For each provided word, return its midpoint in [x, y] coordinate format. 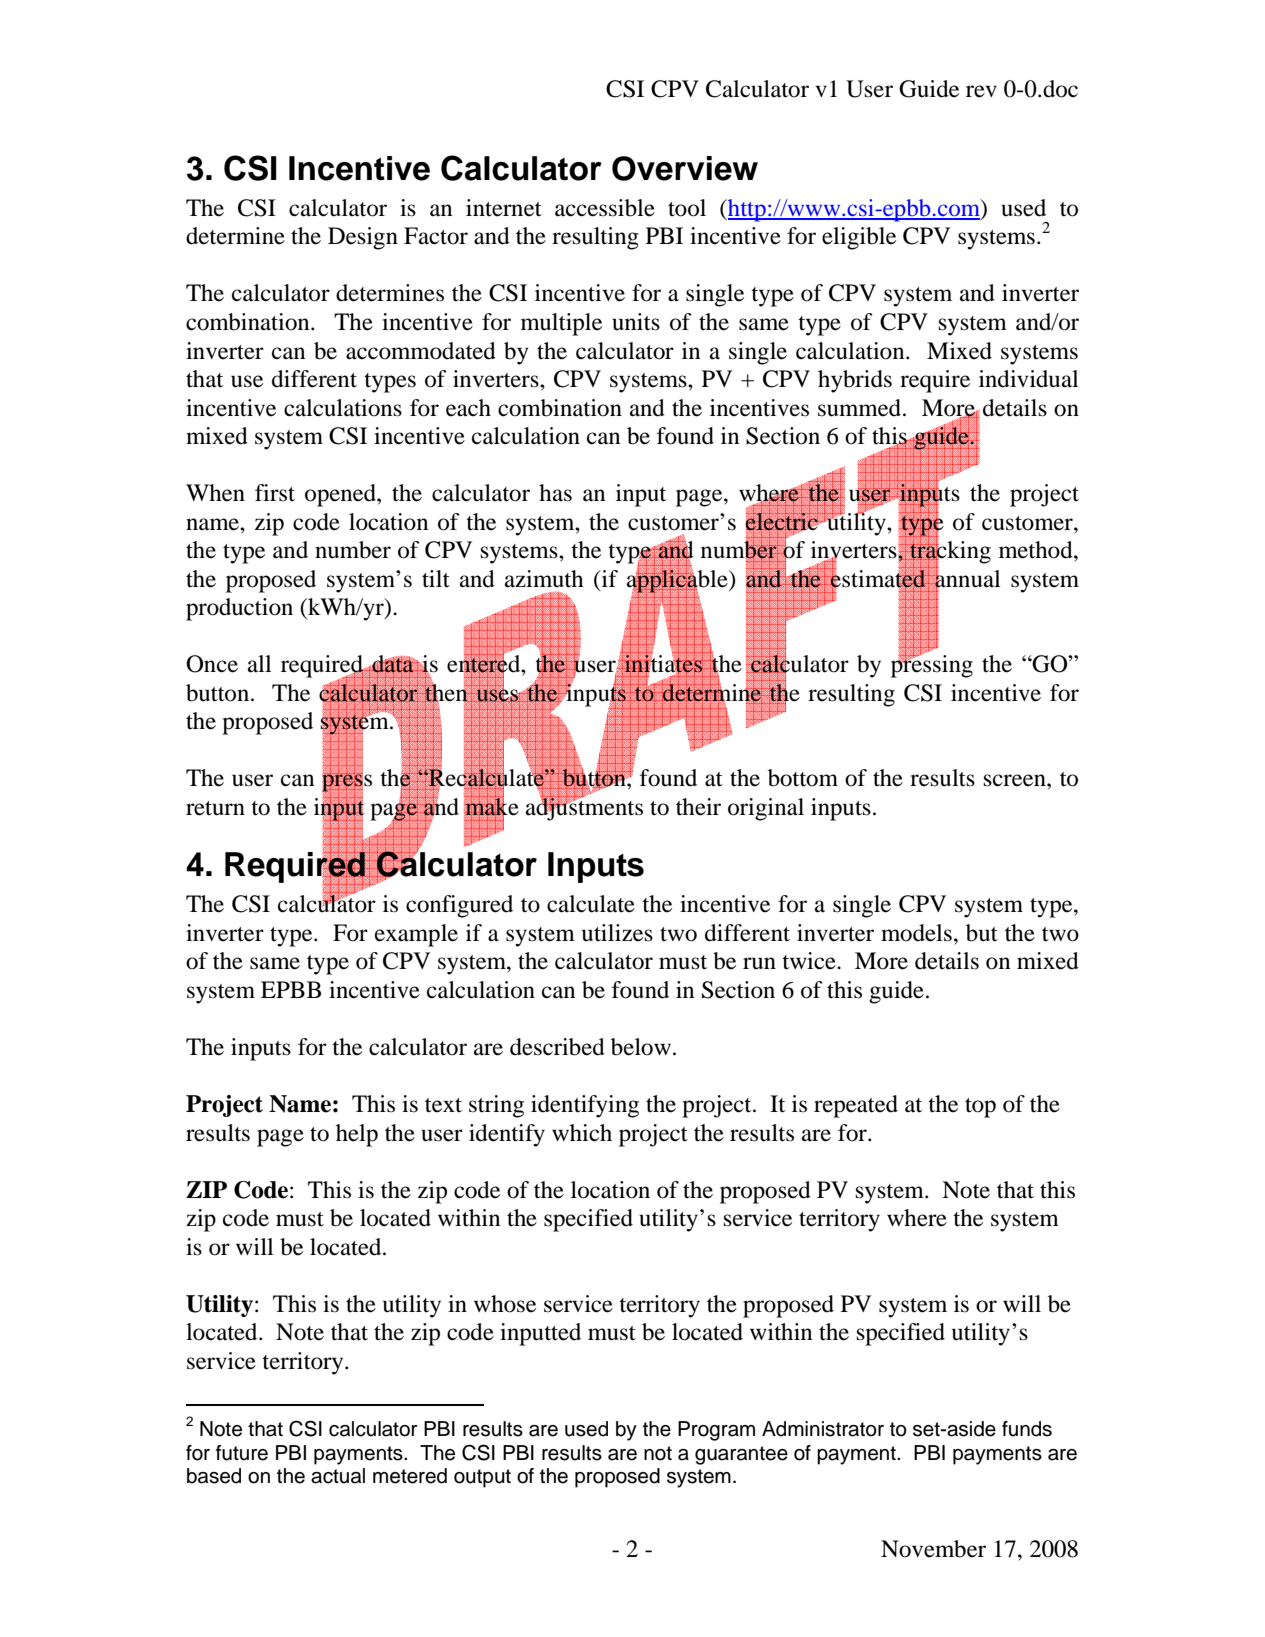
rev [981, 91]
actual [338, 1476]
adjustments [584, 808]
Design [363, 238]
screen [1016, 780]
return [215, 808]
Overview [685, 168]
